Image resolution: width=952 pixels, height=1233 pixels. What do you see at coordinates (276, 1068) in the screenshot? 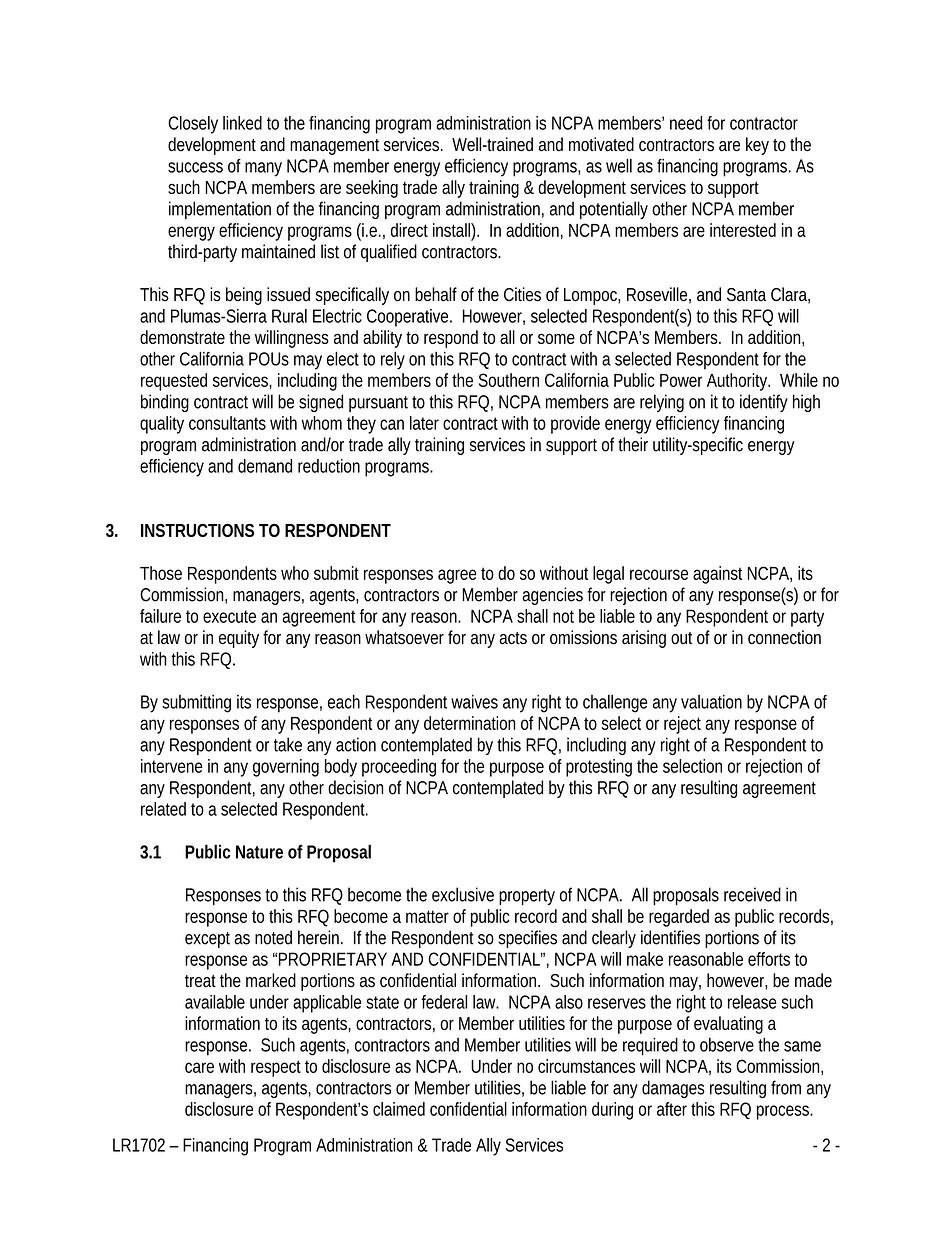
I see `respect` at bounding box center [276, 1068].
